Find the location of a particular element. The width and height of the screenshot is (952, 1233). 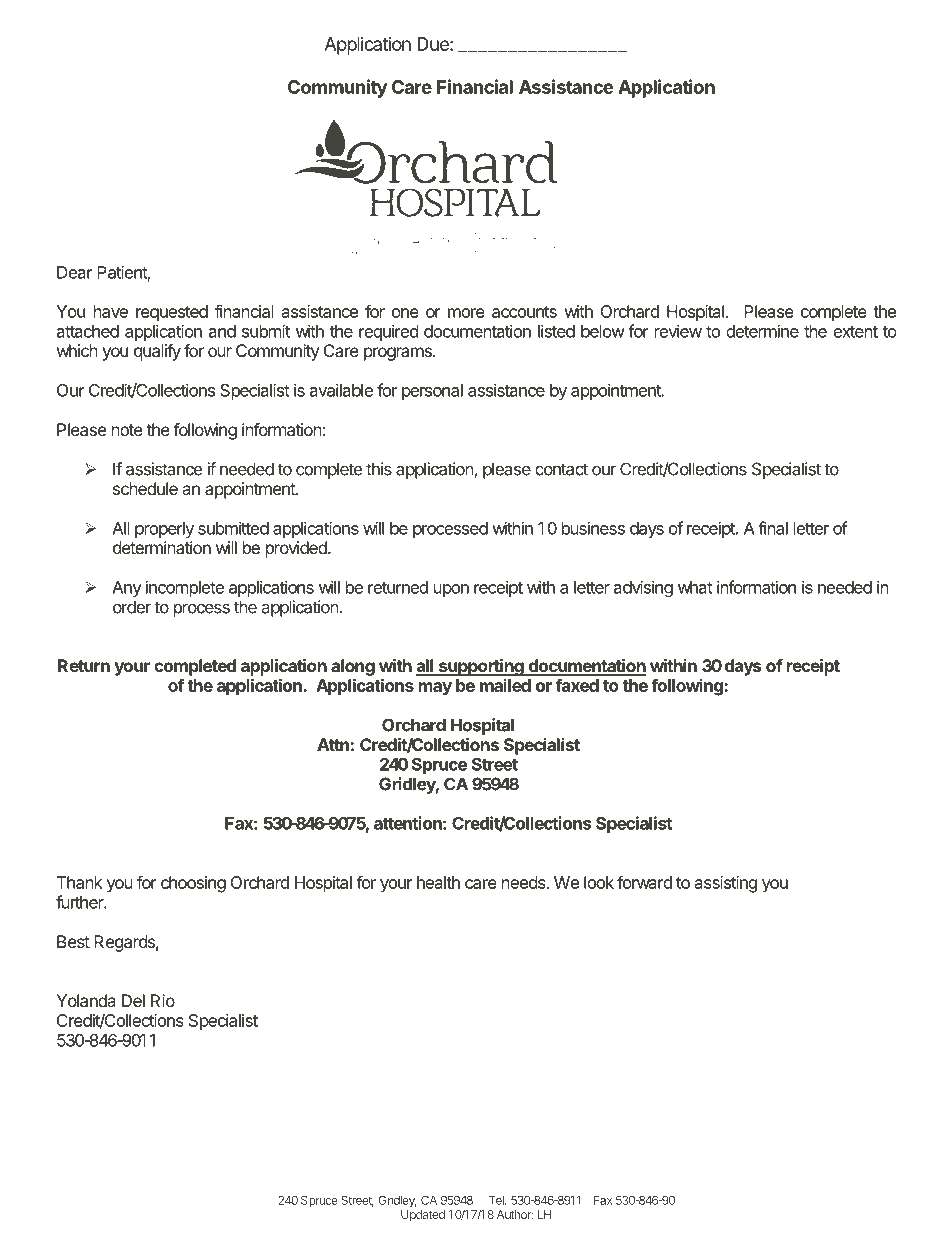

choosing is located at coordinates (193, 884).
